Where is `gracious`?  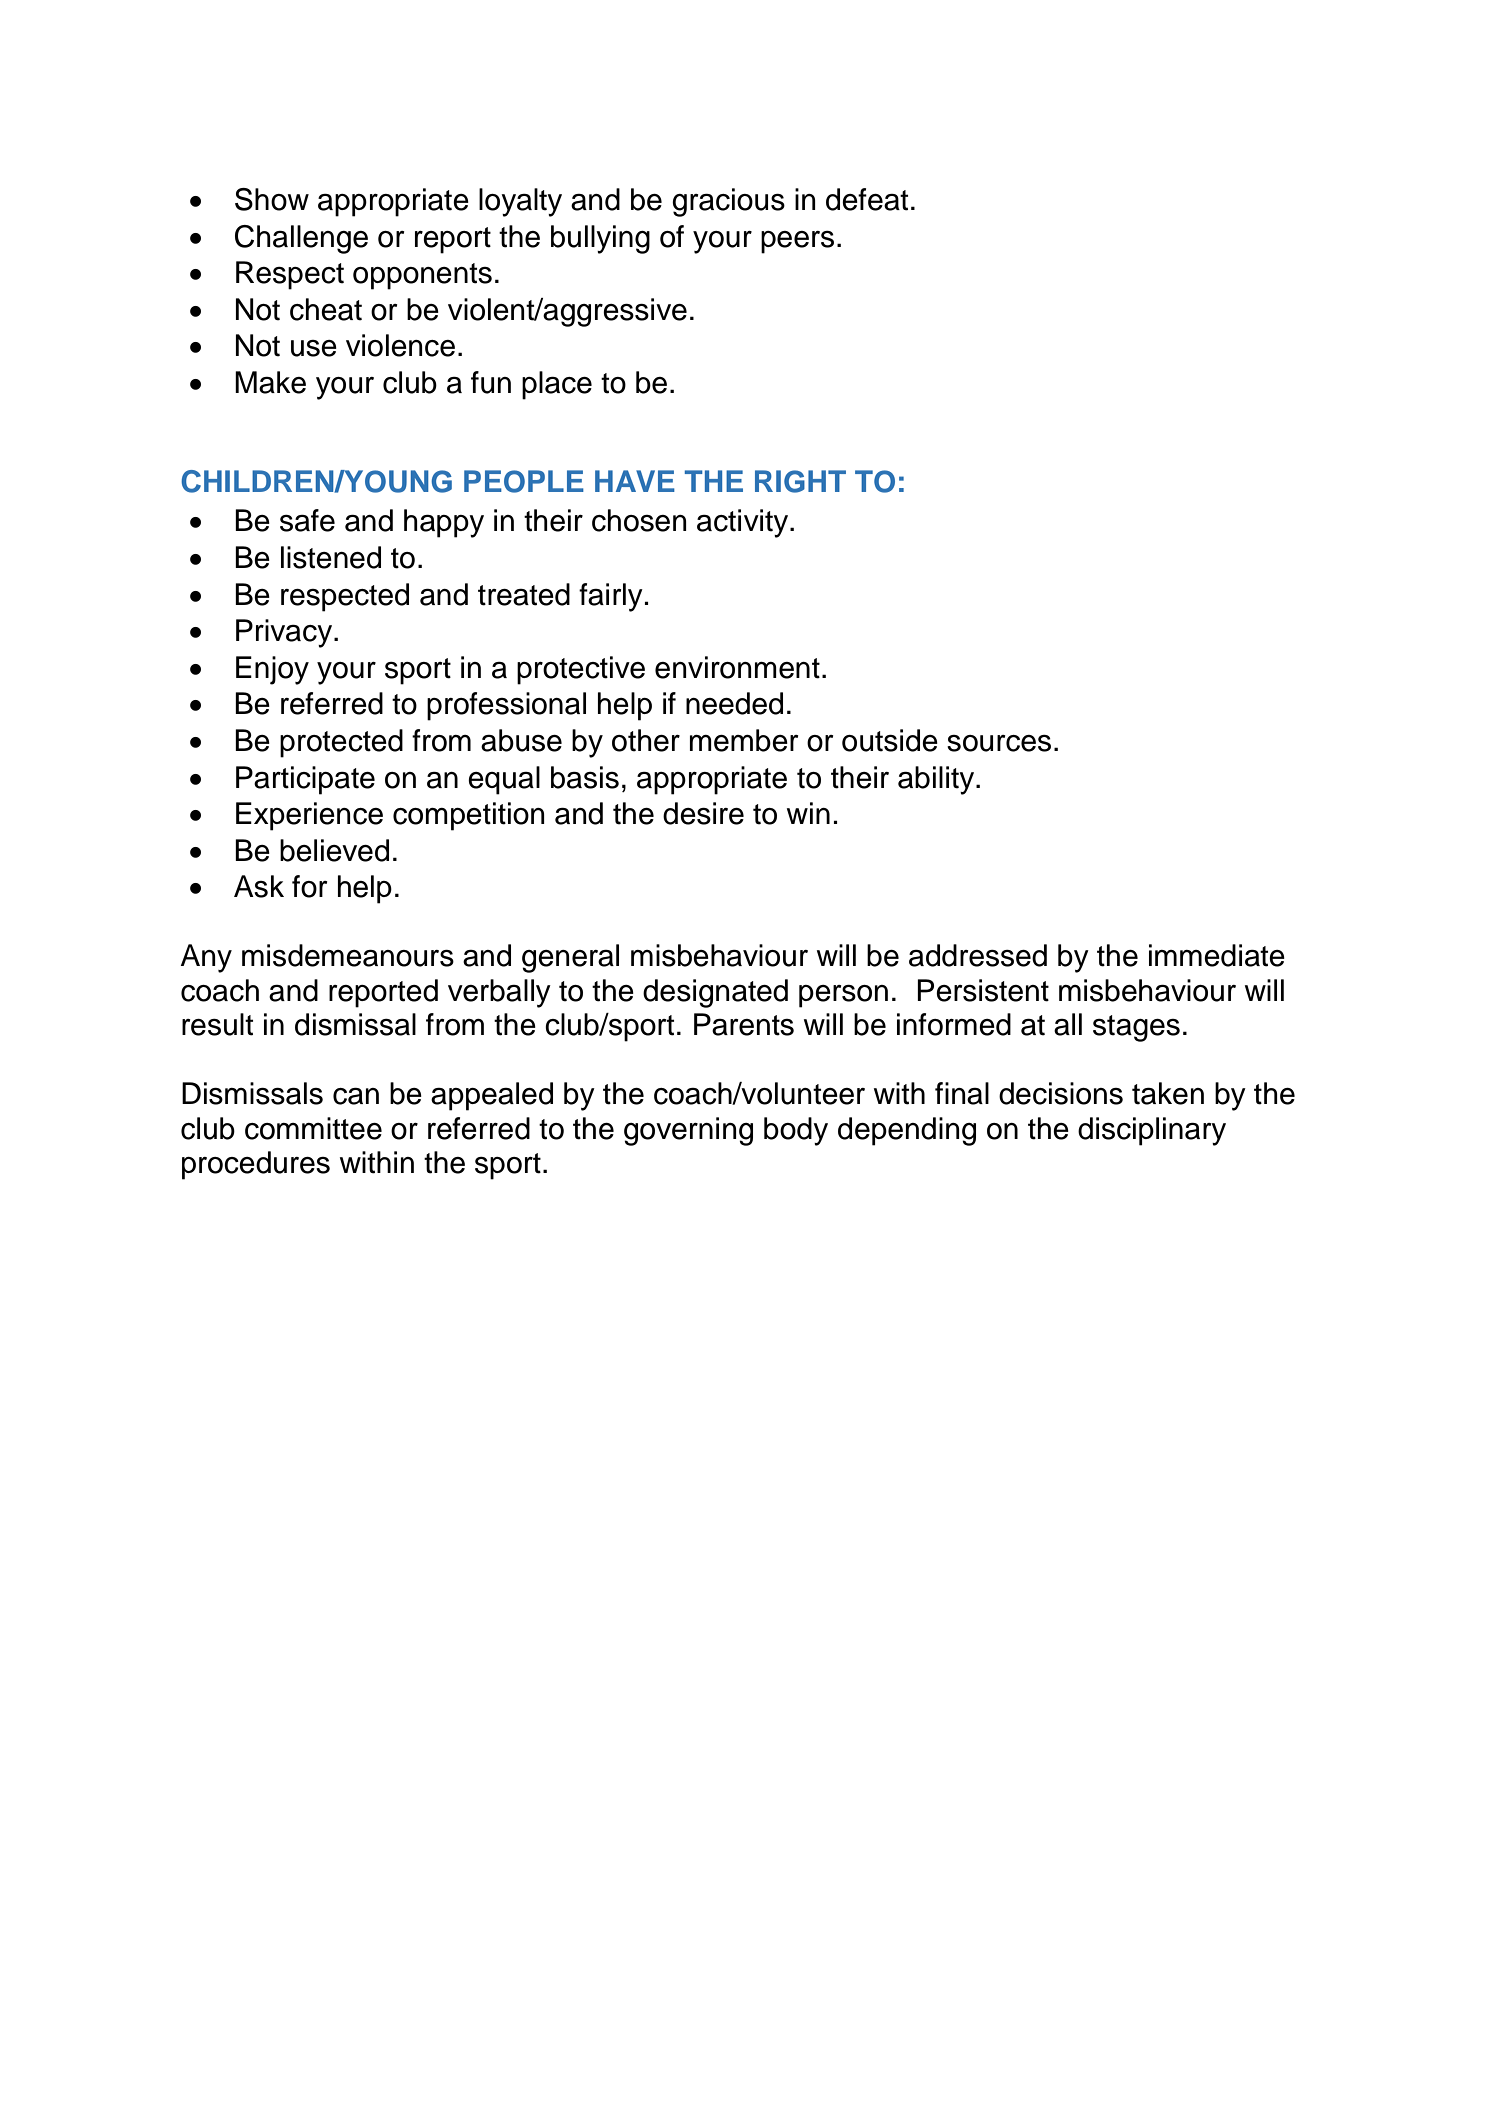
gracious is located at coordinates (728, 202).
